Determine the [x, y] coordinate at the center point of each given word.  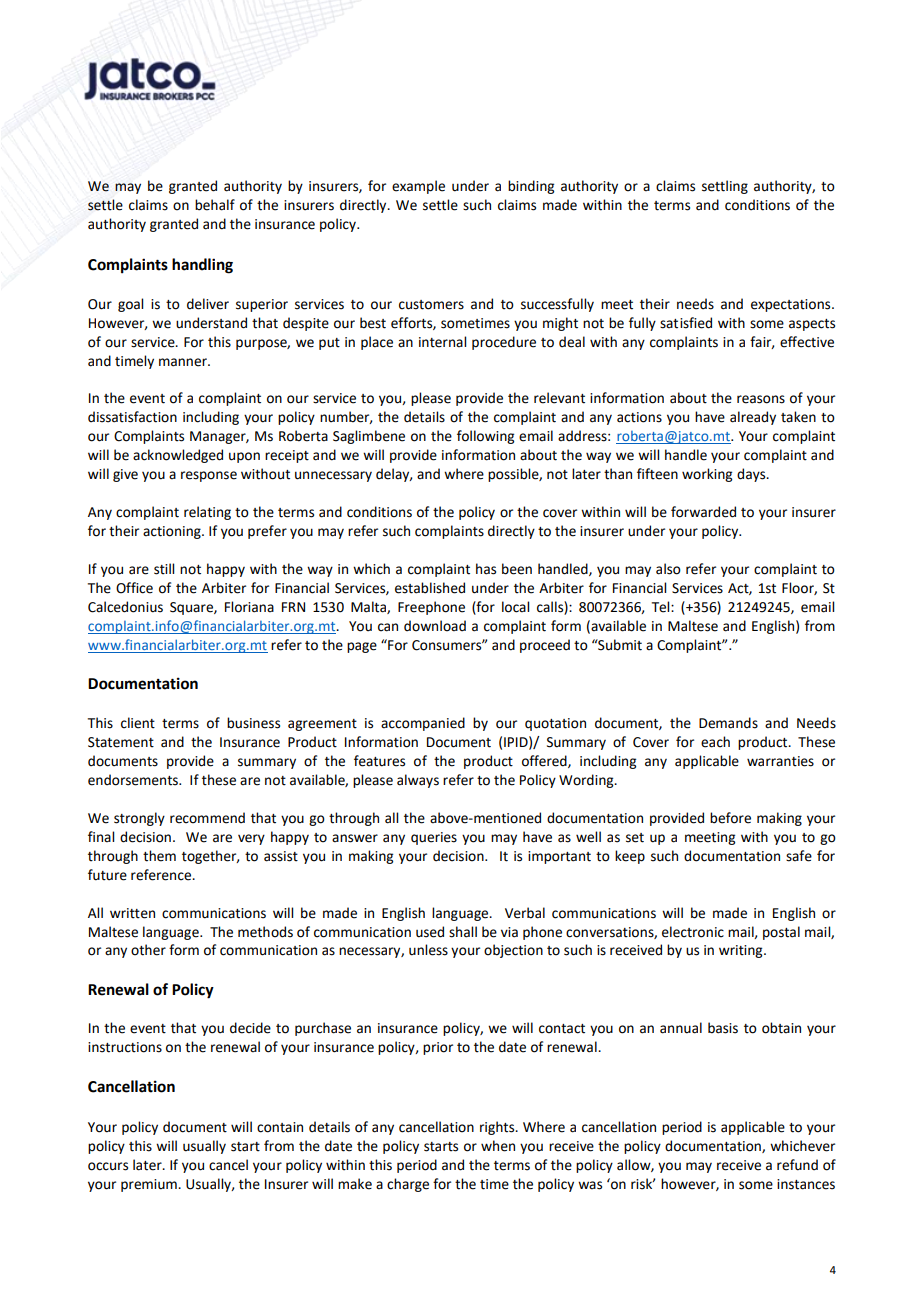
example [418, 187]
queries [434, 838]
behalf [215, 205]
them [159, 856]
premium [150, 1185]
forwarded [703, 512]
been [517, 569]
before [730, 818]
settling [725, 187]
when [498, 1146]
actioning [173, 532]
